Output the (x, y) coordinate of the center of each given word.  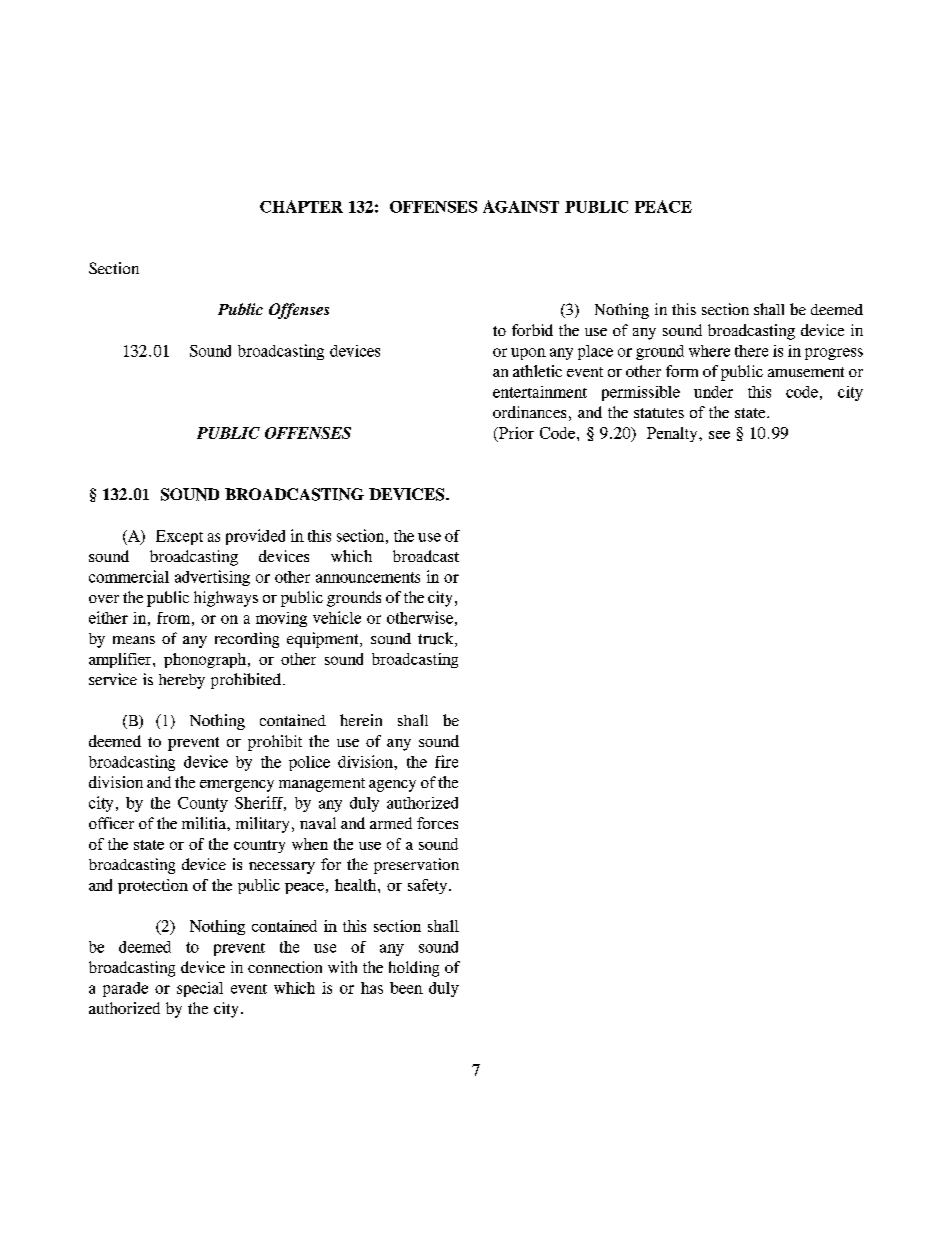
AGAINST (521, 206)
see (719, 435)
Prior (515, 434)
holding (414, 969)
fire (446, 761)
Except (179, 537)
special (200, 989)
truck (437, 639)
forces (437, 823)
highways (226, 599)
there (751, 351)
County (203, 804)
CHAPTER (301, 206)
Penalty (673, 434)
